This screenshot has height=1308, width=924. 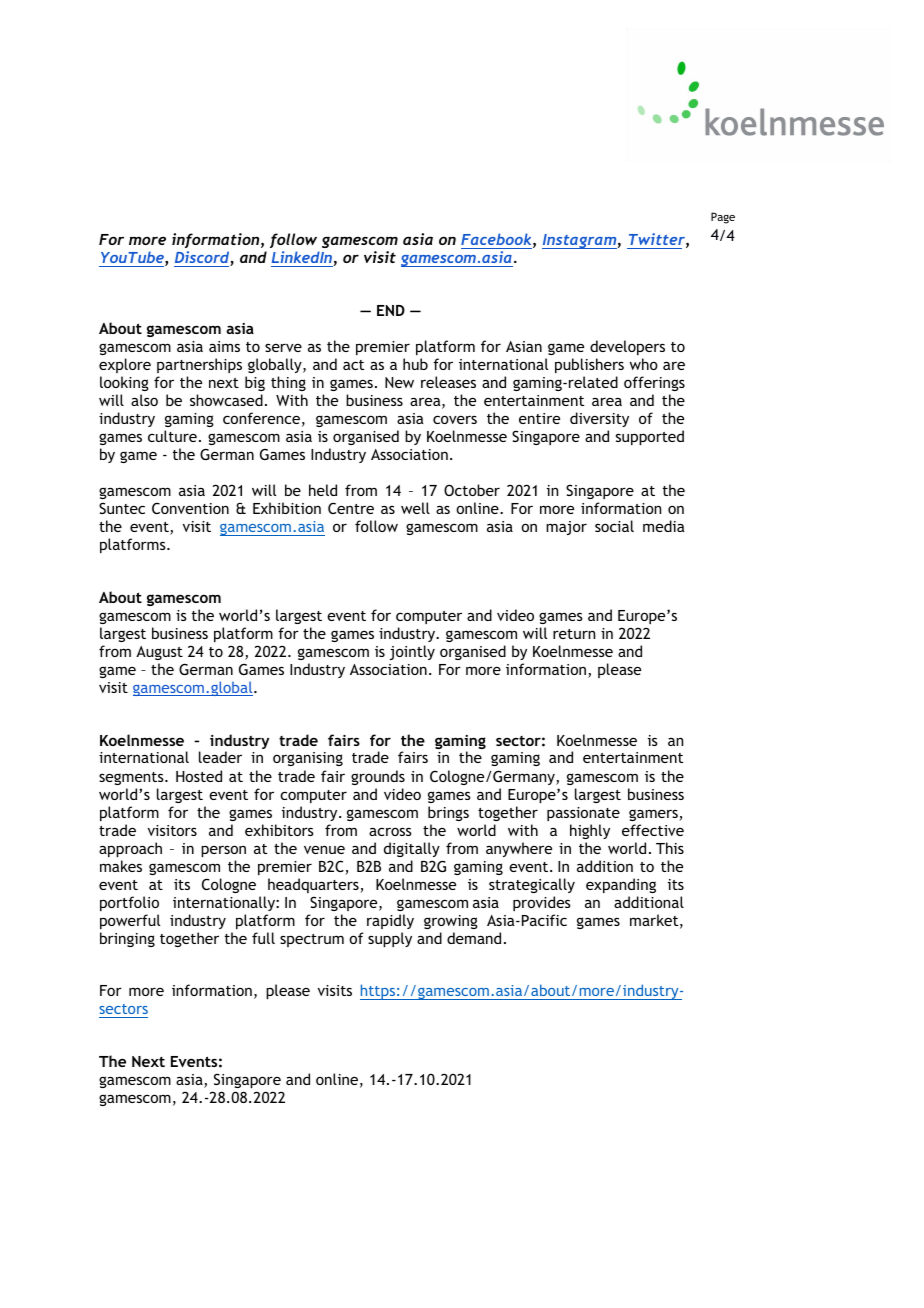 What do you see at coordinates (190, 508) in the screenshot?
I see `Convention` at bounding box center [190, 508].
